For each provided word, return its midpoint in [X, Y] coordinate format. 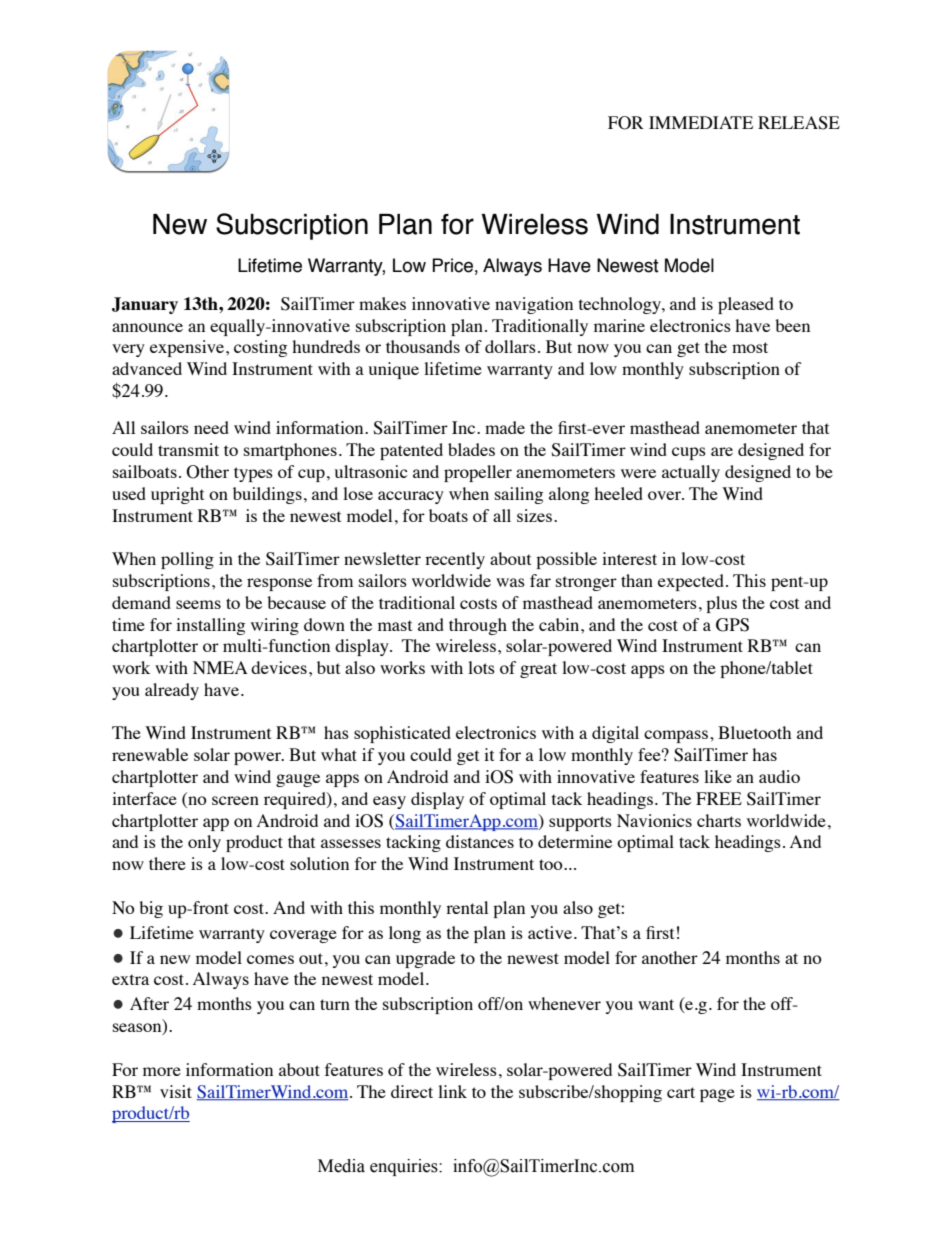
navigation [534, 305]
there [167, 863]
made [505, 427]
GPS [732, 625]
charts [719, 820]
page [717, 1095]
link [452, 1091]
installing [210, 626]
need [211, 427]
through [478, 626]
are [722, 451]
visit [176, 1091]
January [145, 305]
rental [467, 907]
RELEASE [799, 123]
